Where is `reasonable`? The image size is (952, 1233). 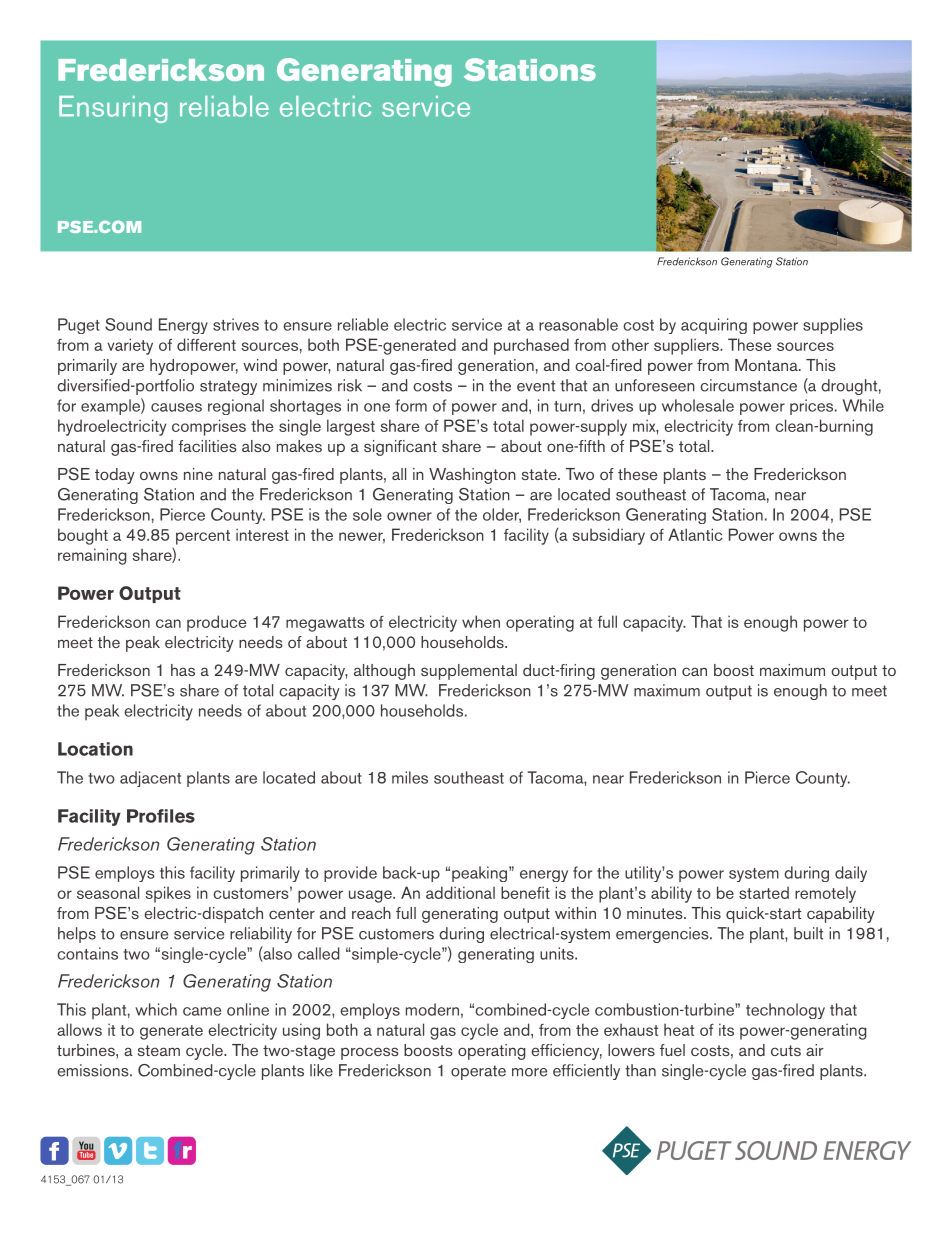 reasonable is located at coordinates (578, 324).
